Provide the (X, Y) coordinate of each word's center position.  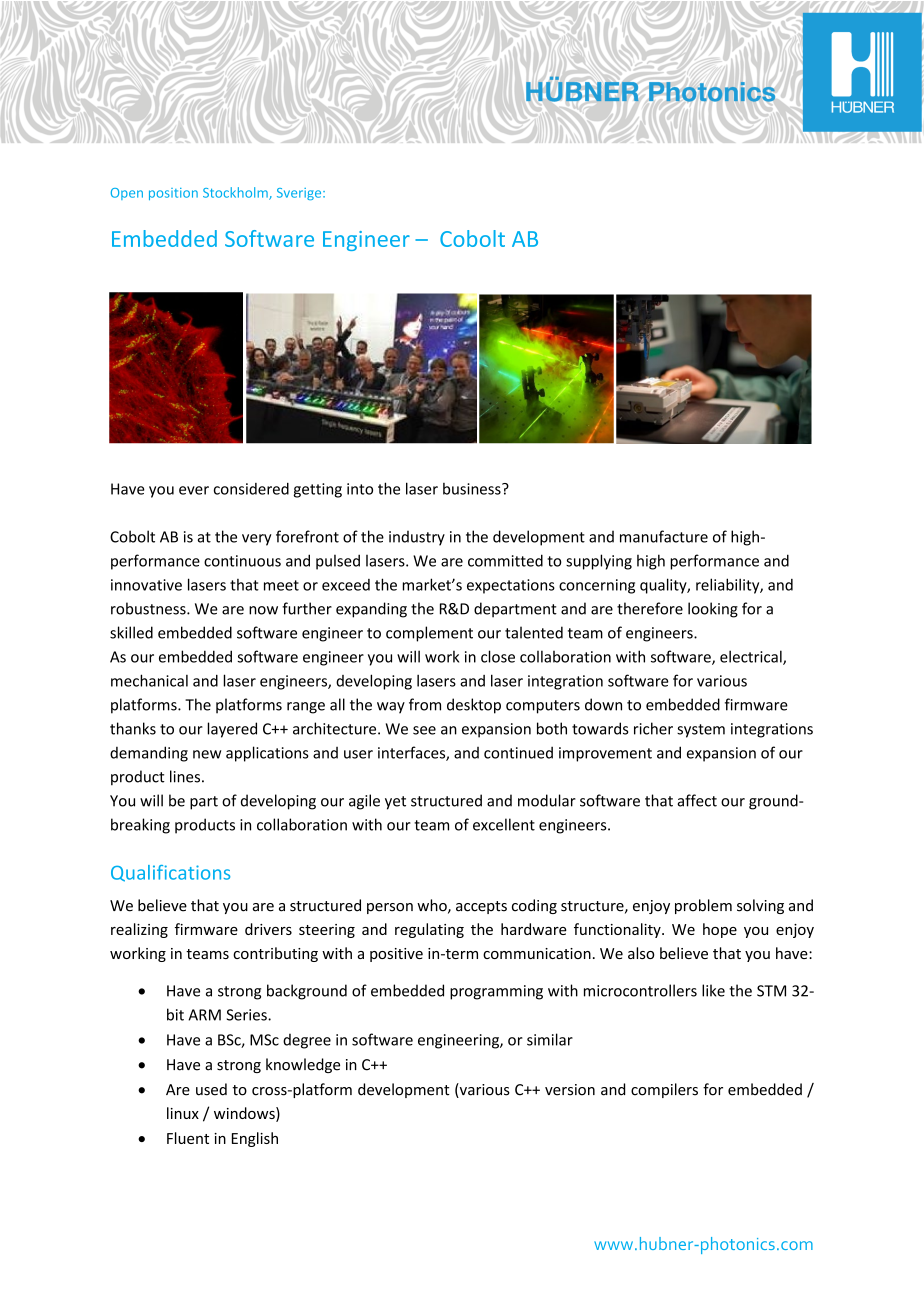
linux (183, 1113)
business (473, 489)
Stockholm (236, 193)
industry (417, 538)
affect (697, 800)
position (173, 194)
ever (194, 490)
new (207, 754)
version (570, 1090)
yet (395, 803)
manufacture (664, 536)
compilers (664, 1090)
